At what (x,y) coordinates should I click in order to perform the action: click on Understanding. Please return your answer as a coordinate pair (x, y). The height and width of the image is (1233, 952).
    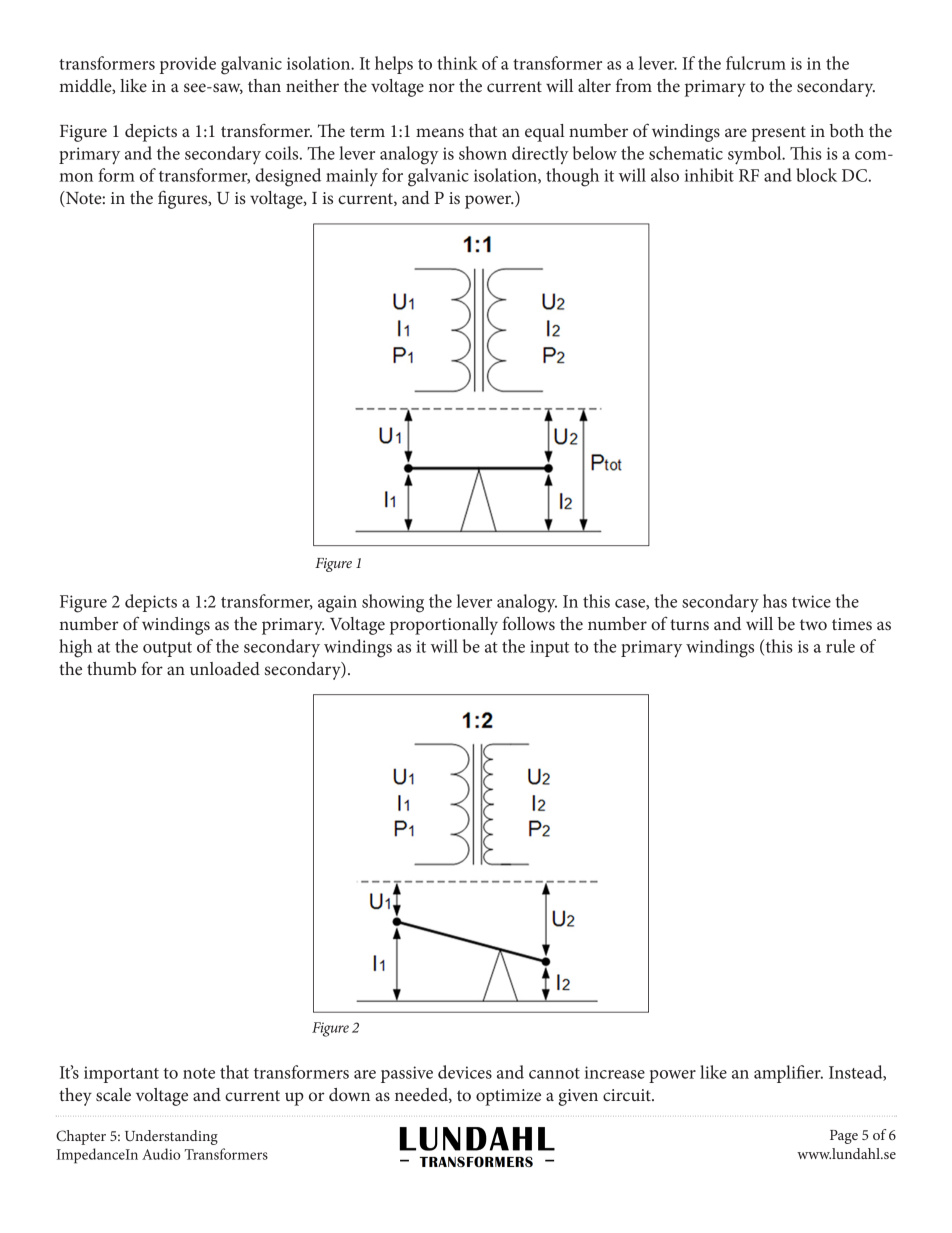
    Looking at the image, I should click on (171, 1137).
